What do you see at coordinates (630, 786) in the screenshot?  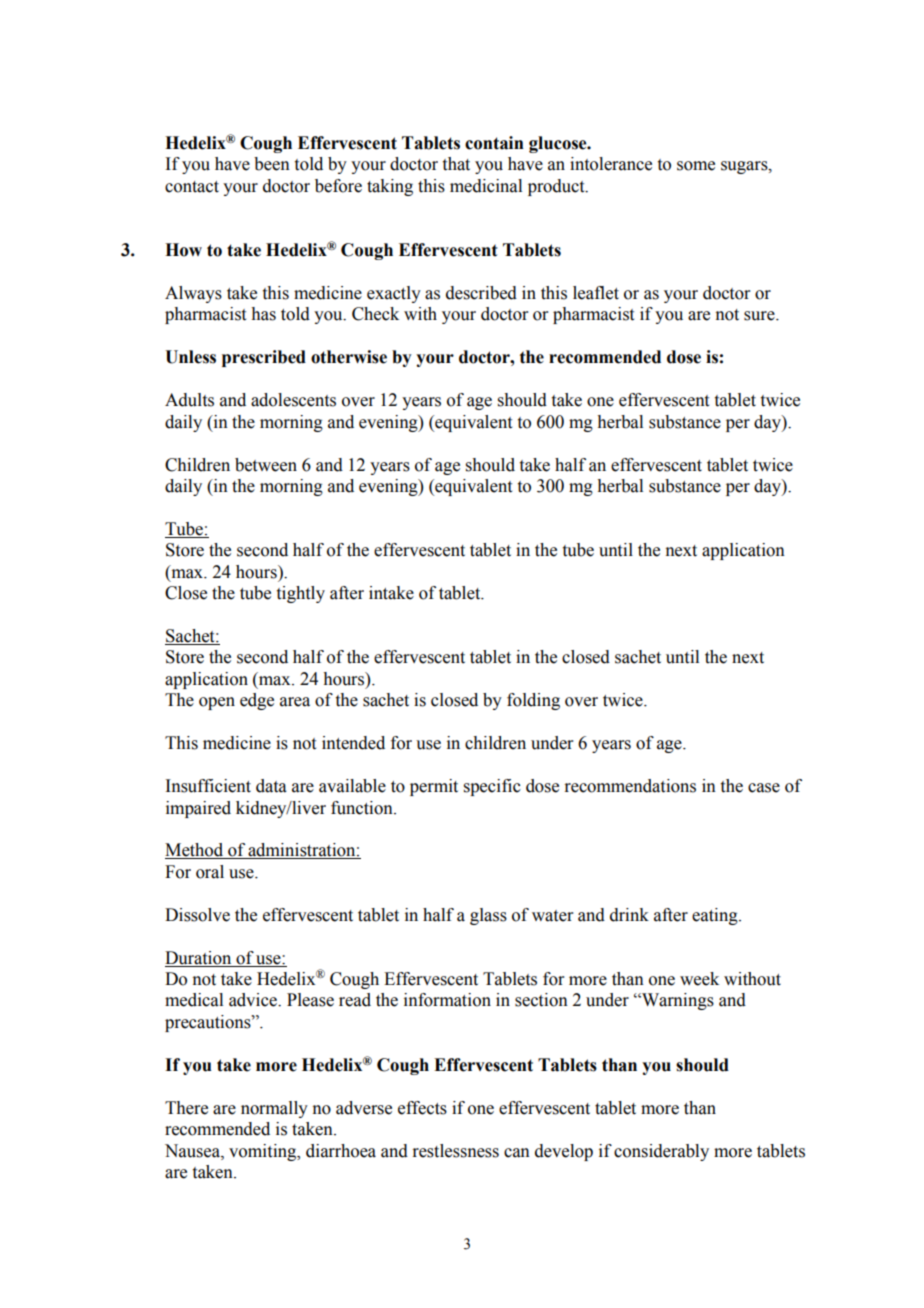 I see `recommendations` at bounding box center [630, 786].
